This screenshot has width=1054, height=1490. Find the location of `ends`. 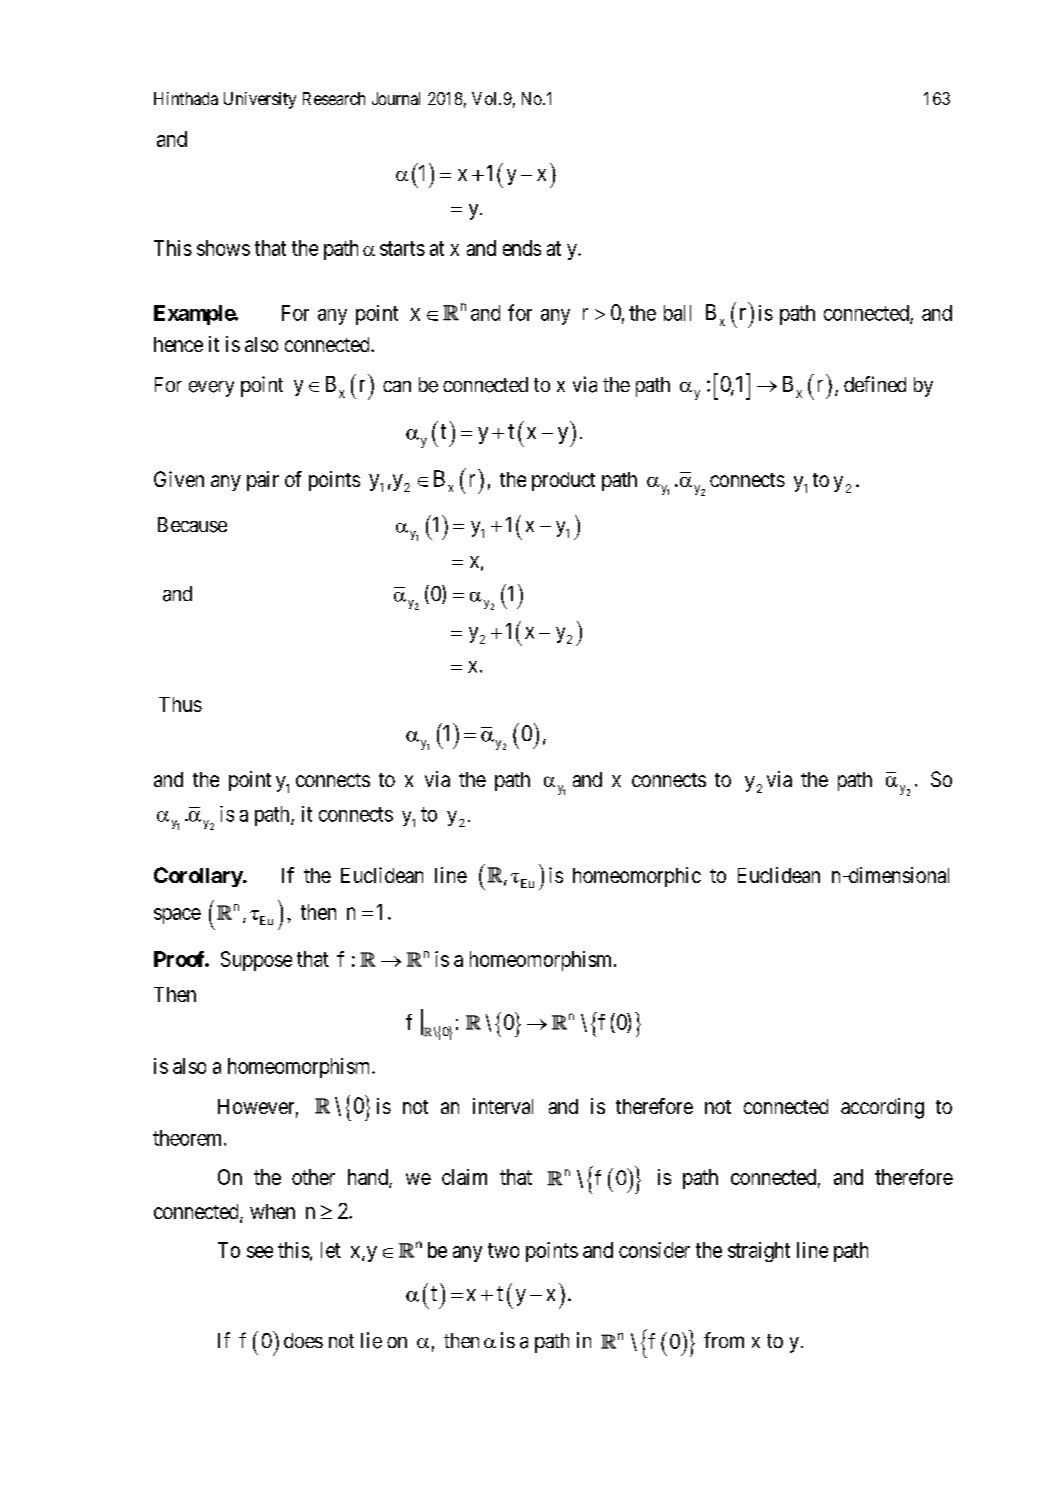

ends is located at coordinates (522, 248).
